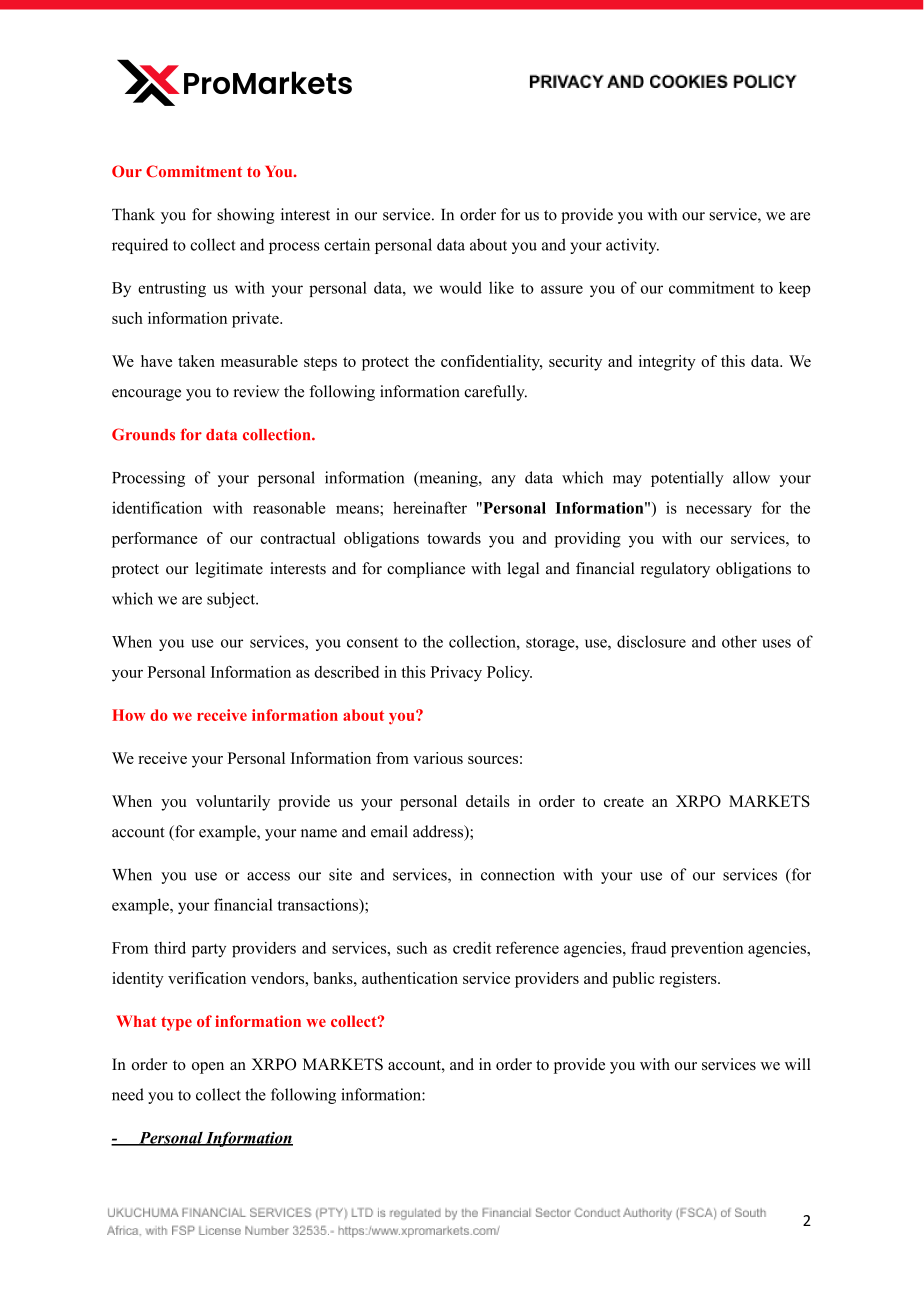 This screenshot has width=924, height=1307. I want to click on authentication, so click(410, 978).
